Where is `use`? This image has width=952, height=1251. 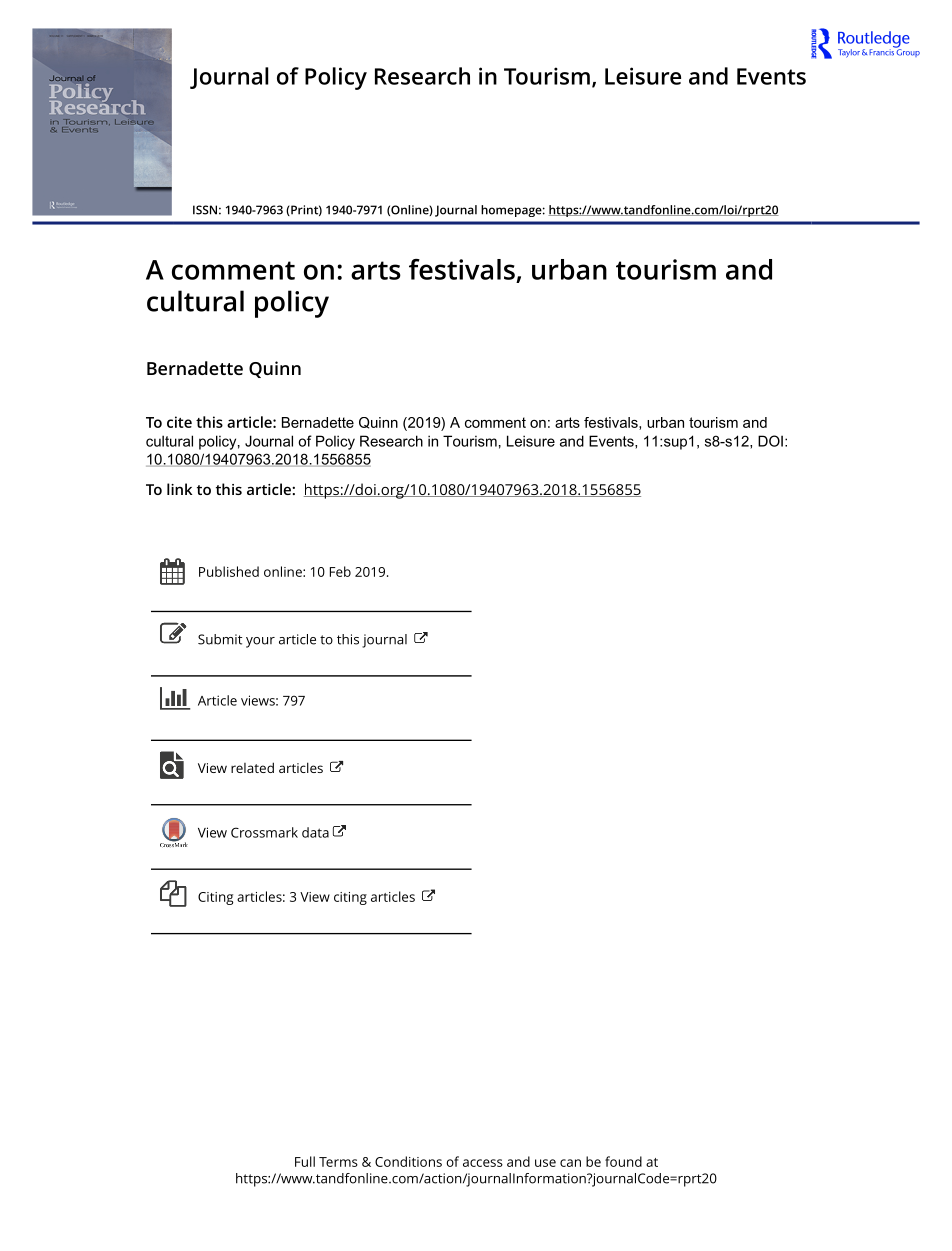
use is located at coordinates (545, 1163).
